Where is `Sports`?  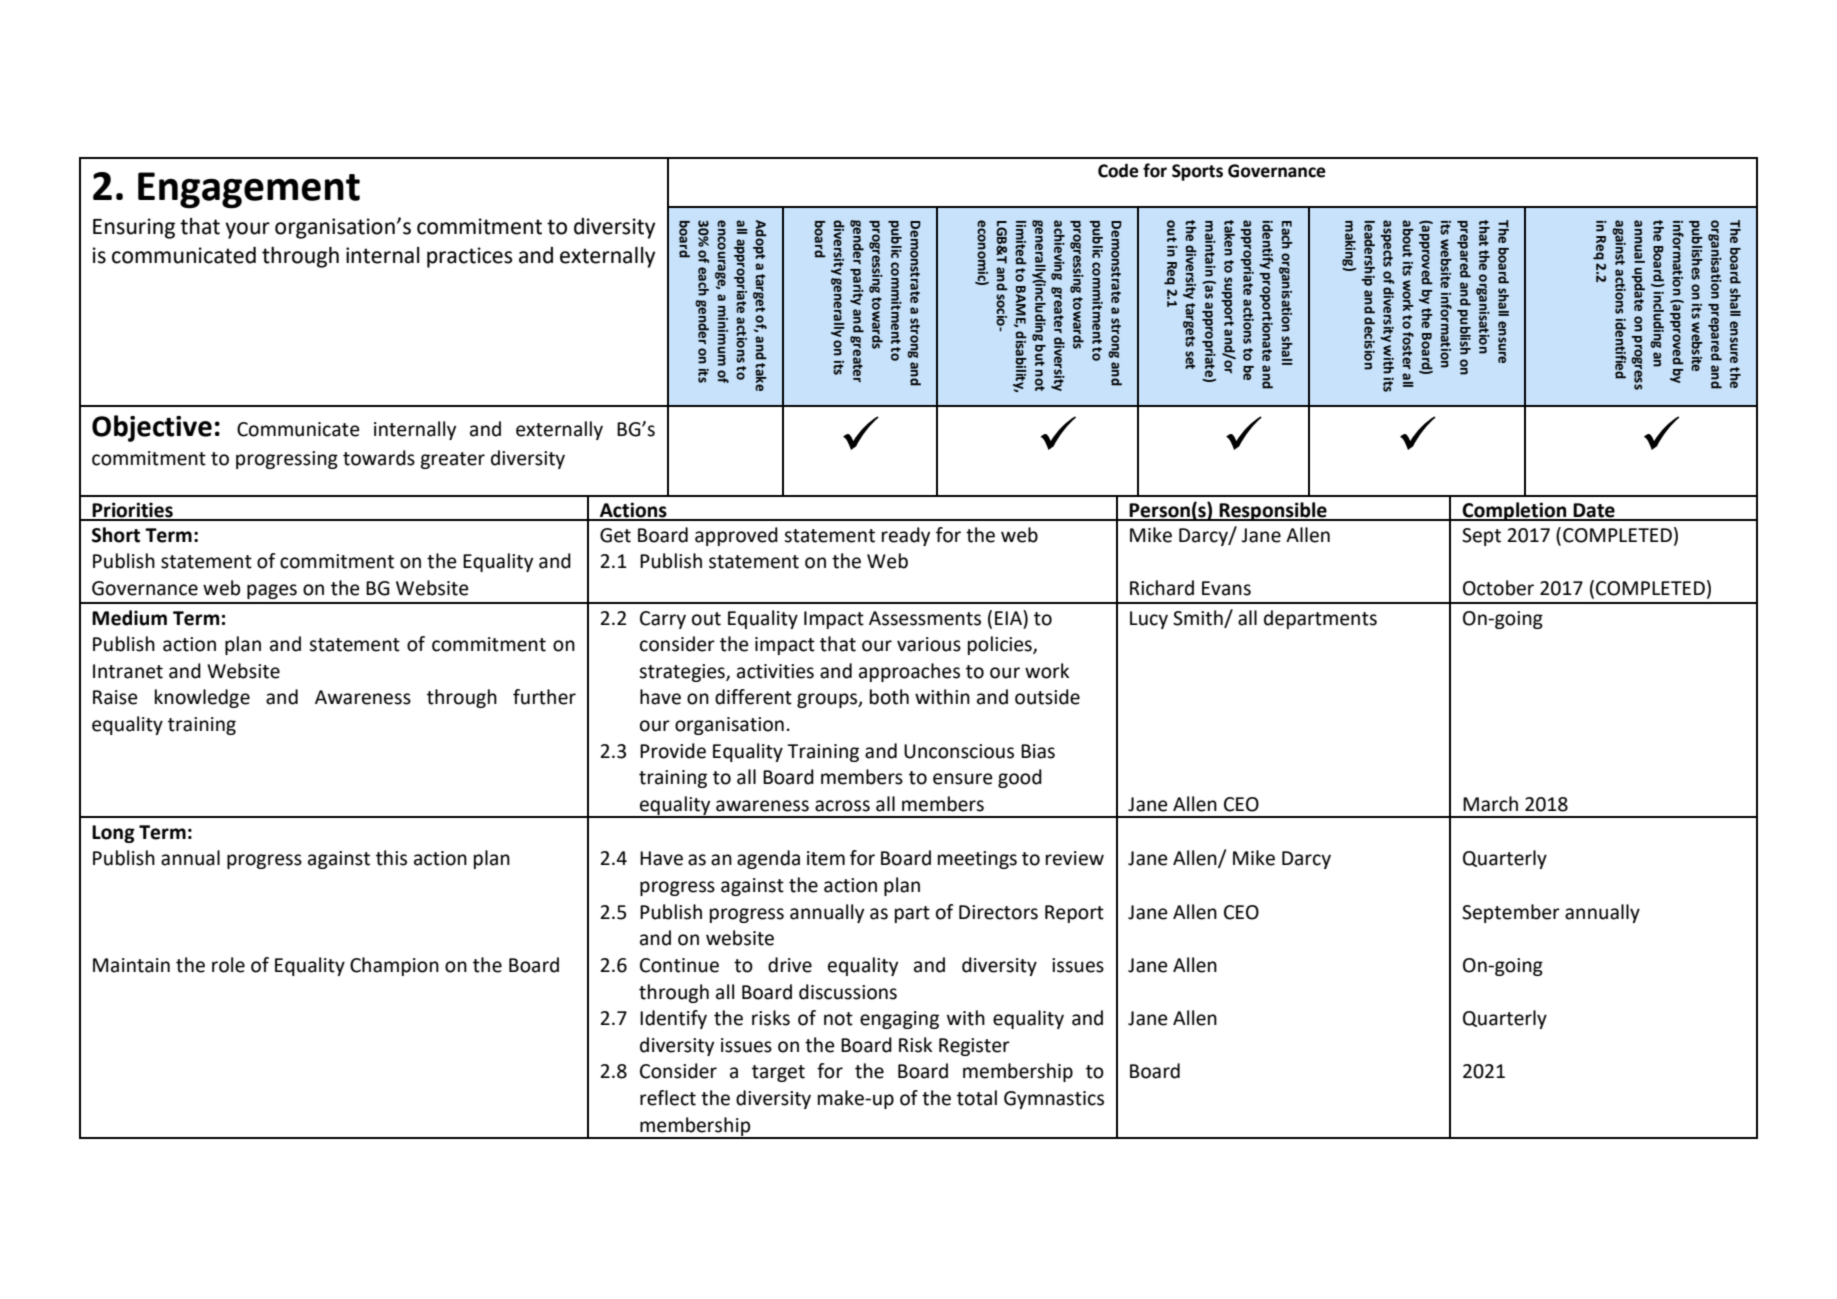
Sports is located at coordinates (1197, 172).
